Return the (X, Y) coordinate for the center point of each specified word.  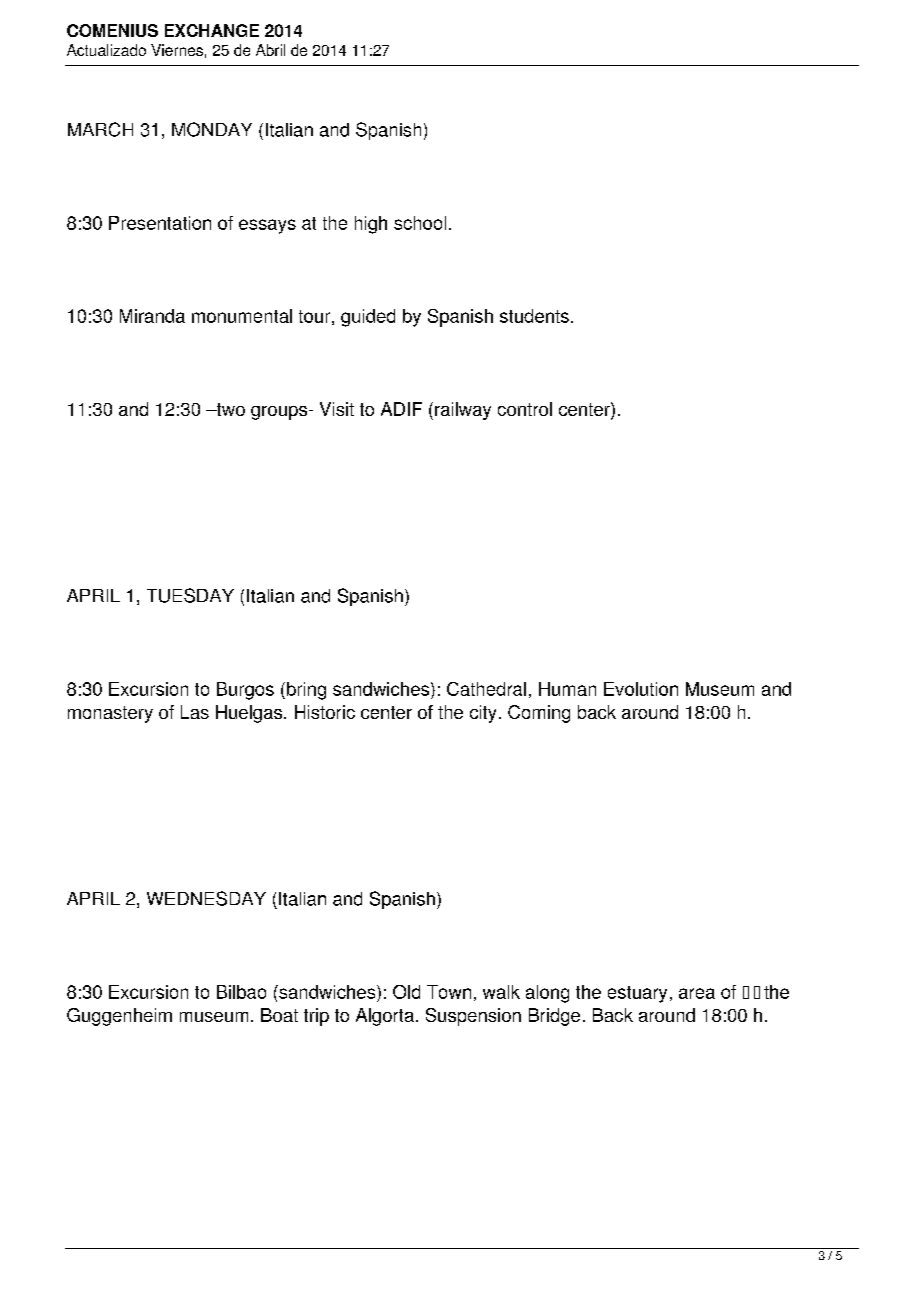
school (420, 223)
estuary (637, 994)
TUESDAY (190, 595)
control (525, 409)
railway (463, 411)
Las (195, 712)
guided (368, 318)
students (534, 316)
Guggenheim (119, 1017)
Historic (325, 712)
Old (406, 992)
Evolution (641, 689)
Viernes (177, 50)
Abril (270, 50)
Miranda (152, 316)
